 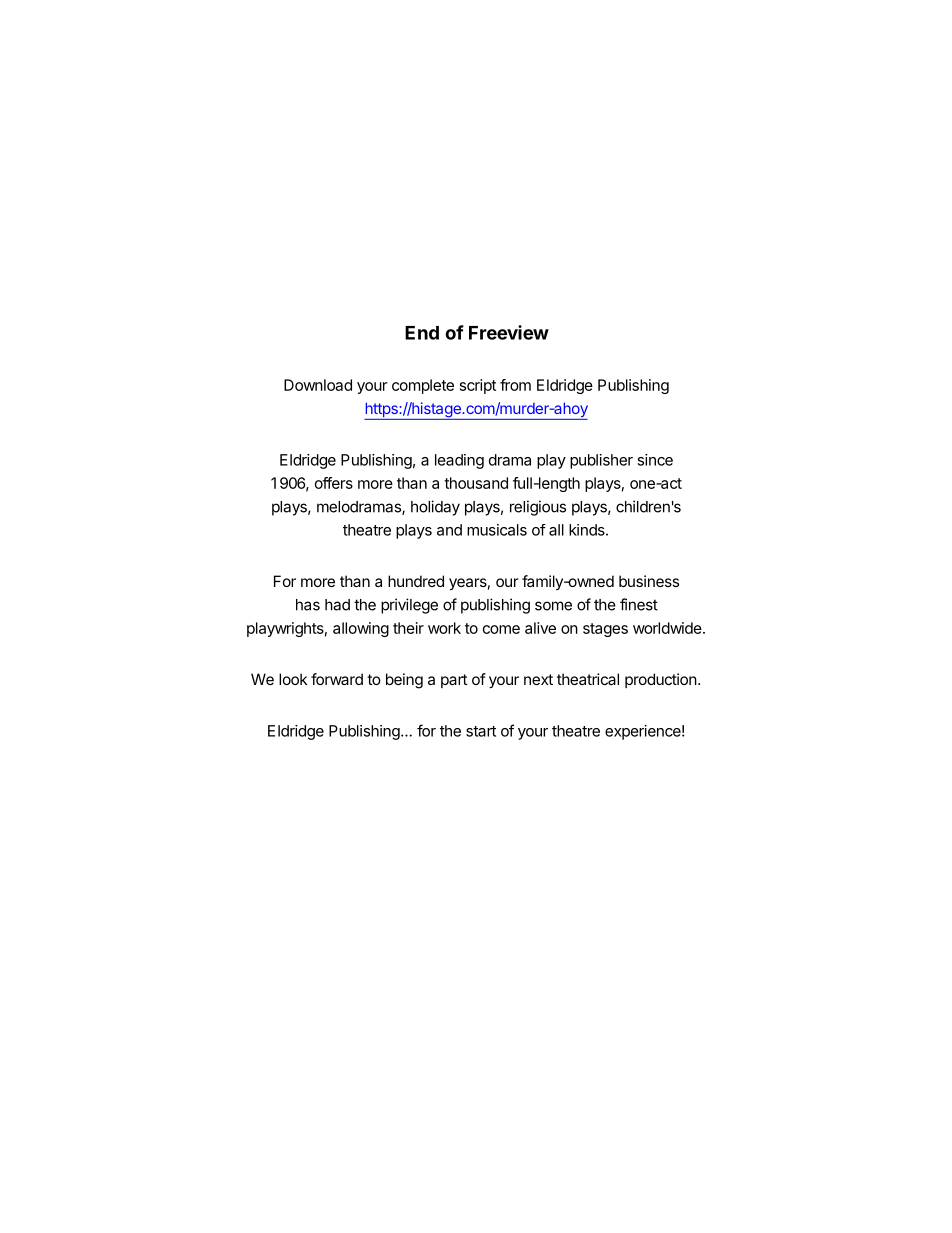 What do you see at coordinates (361, 629) in the screenshot?
I see `allowing` at bounding box center [361, 629].
